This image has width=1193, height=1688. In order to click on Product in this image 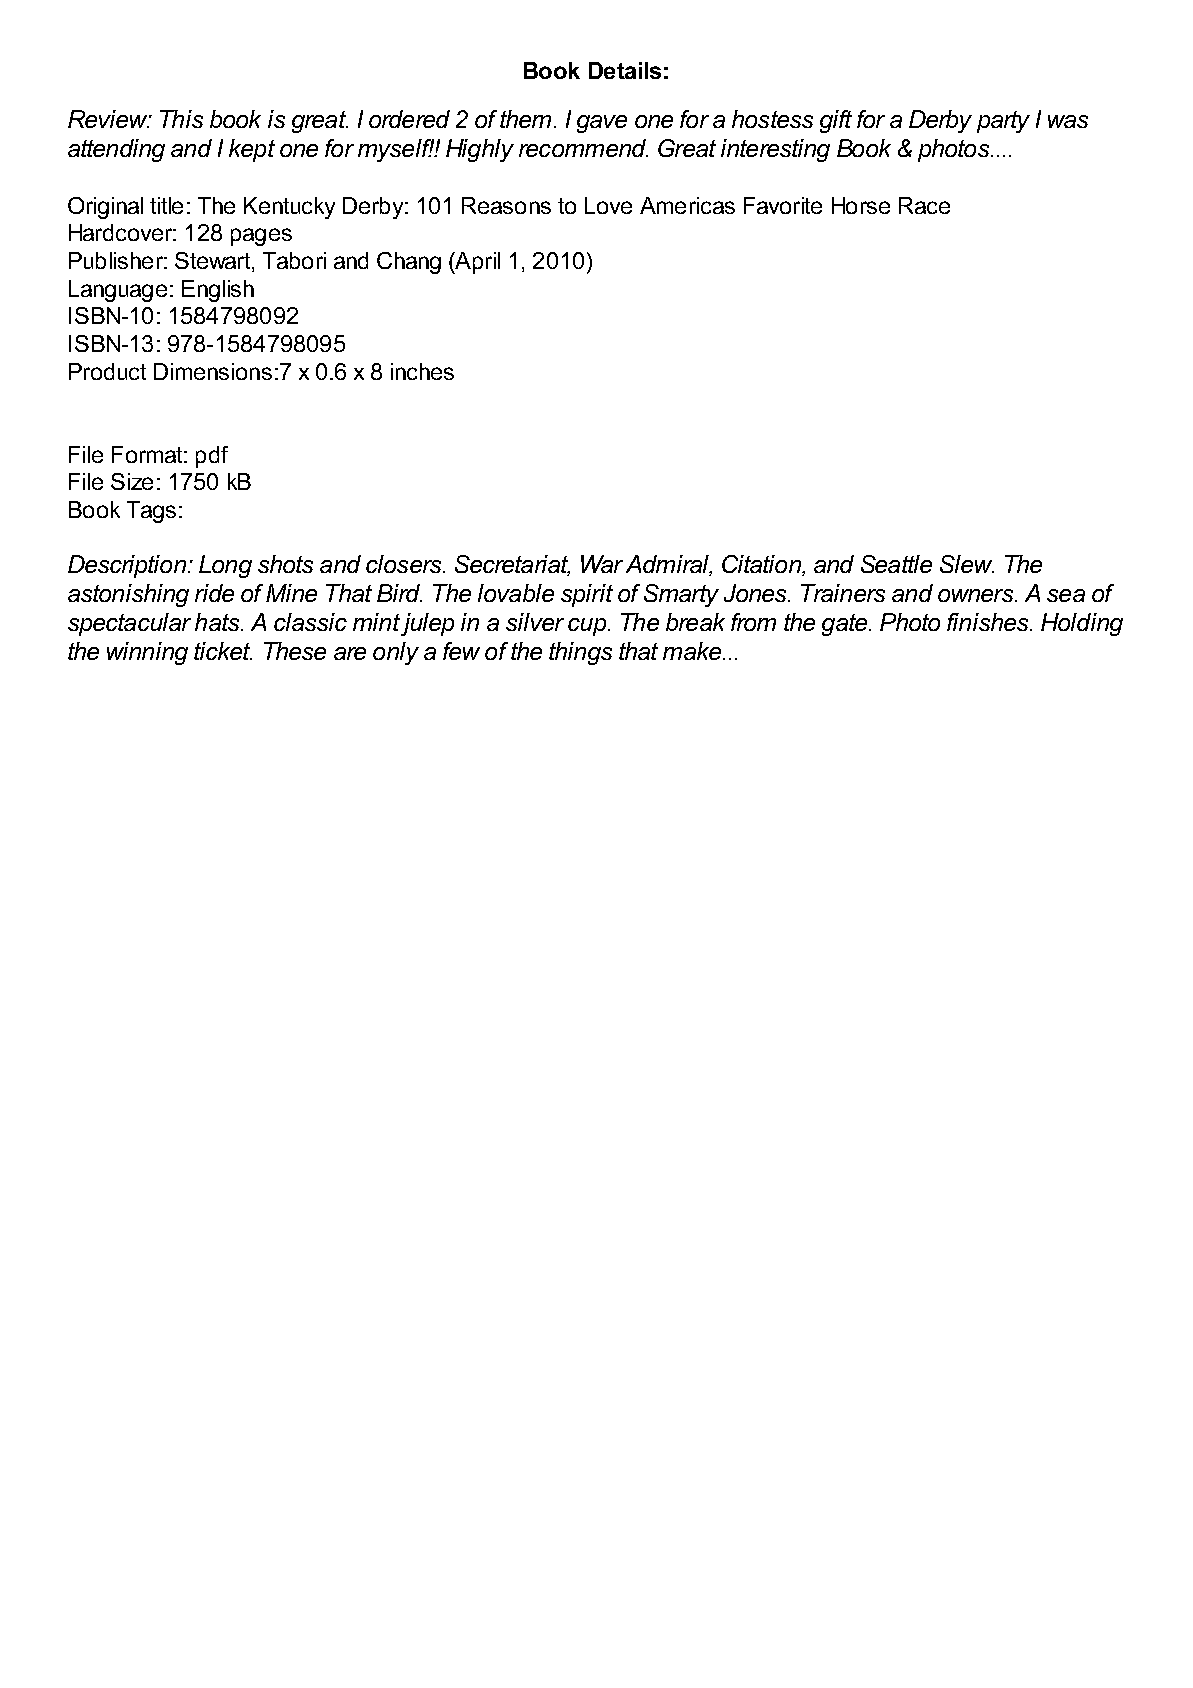, I will do `click(107, 371)`.
